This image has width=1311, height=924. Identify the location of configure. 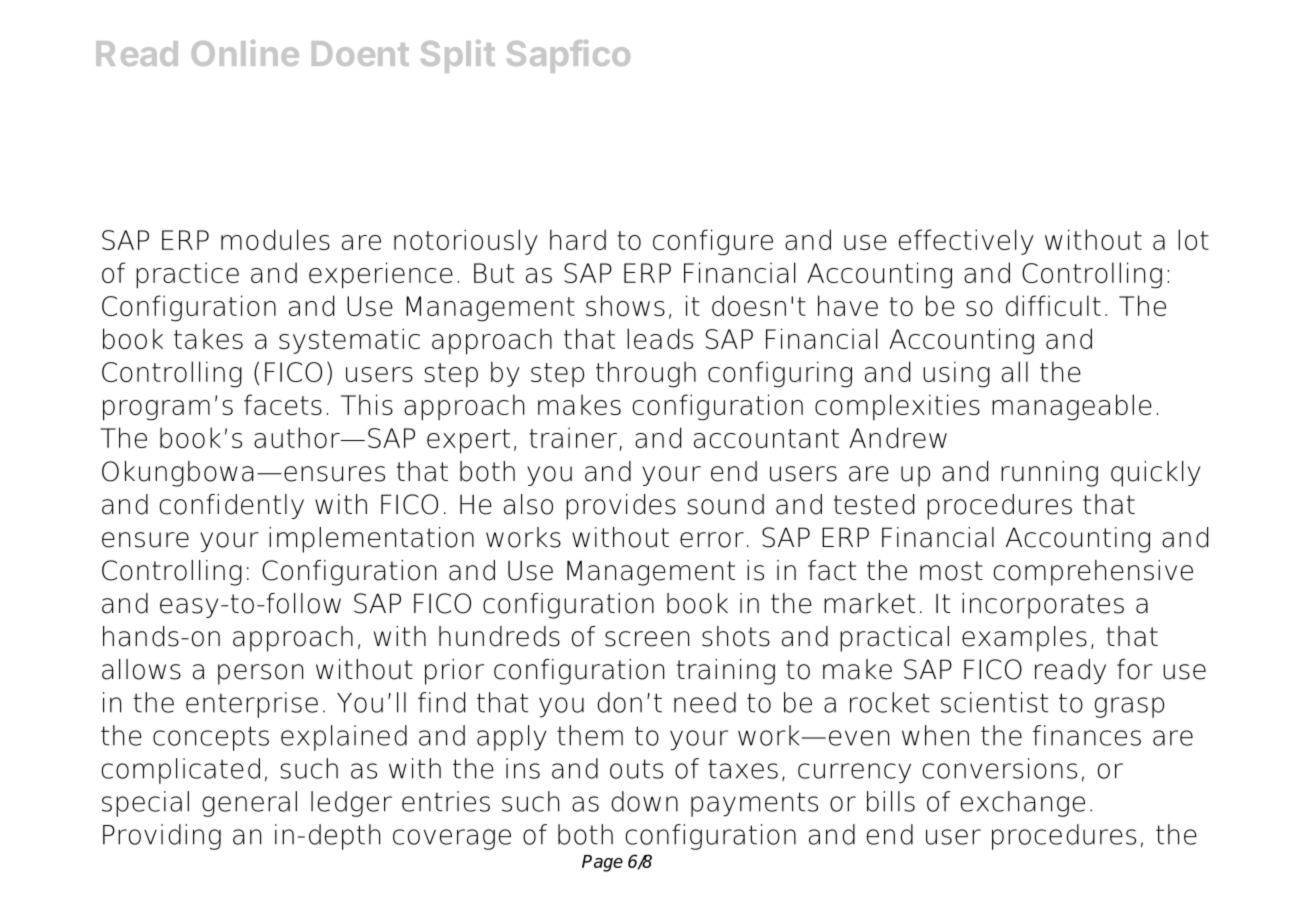
(713, 242).
